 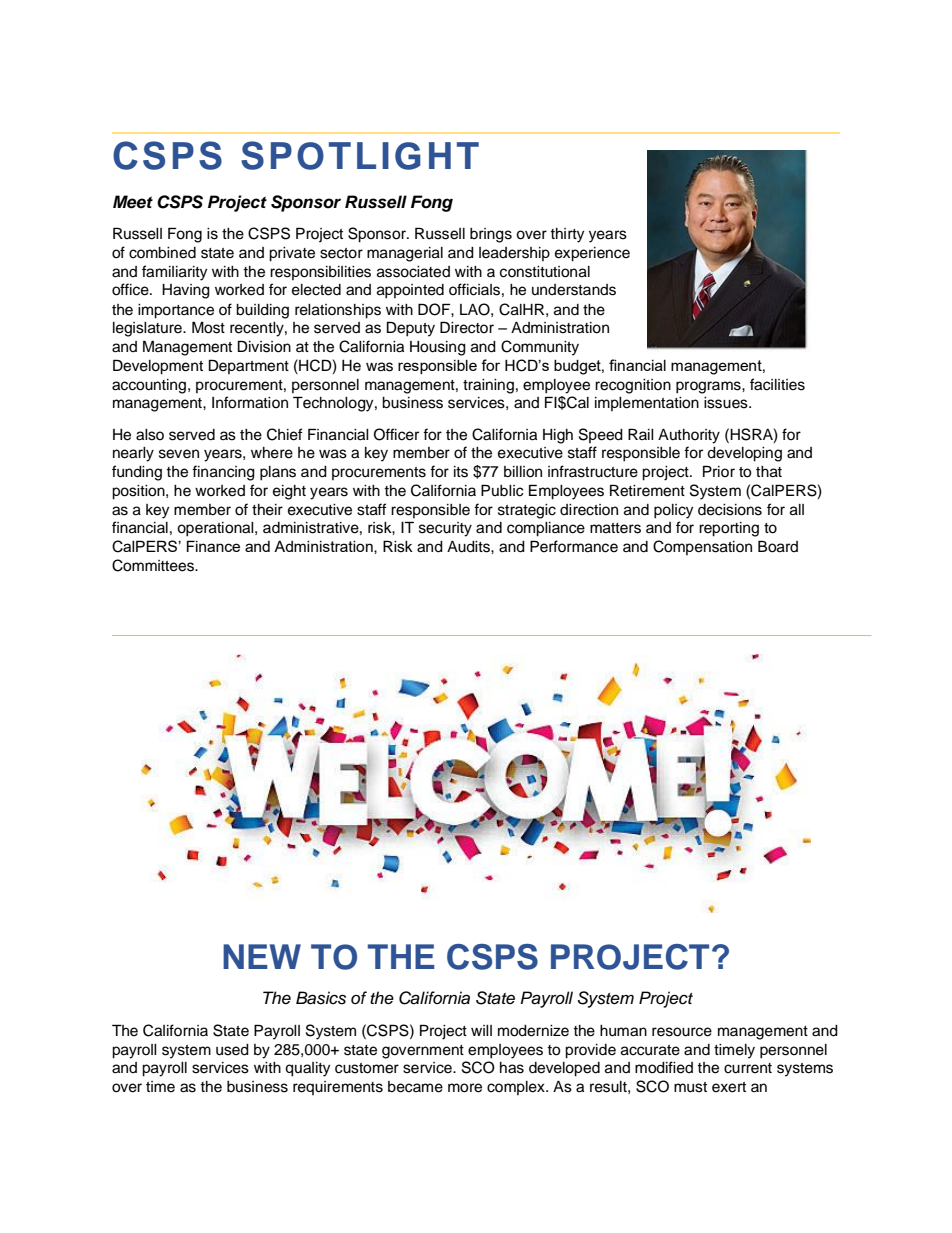 What do you see at coordinates (682, 1032) in the screenshot?
I see `resource` at bounding box center [682, 1032].
